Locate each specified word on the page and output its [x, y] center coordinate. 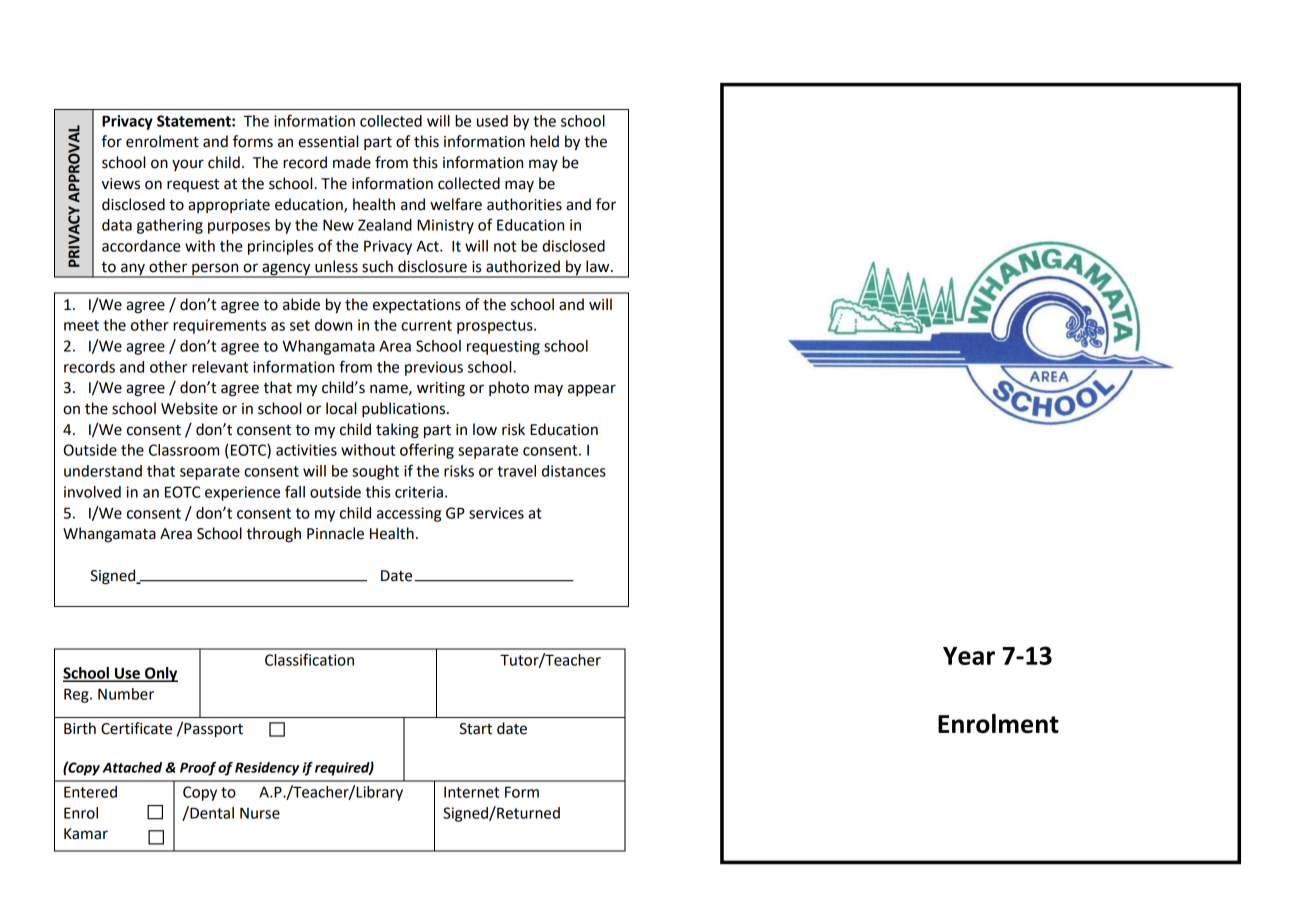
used [492, 121]
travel [516, 471]
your [188, 165]
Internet [471, 792]
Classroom [184, 450]
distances [574, 471]
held [544, 141]
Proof [198, 769]
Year [969, 656]
